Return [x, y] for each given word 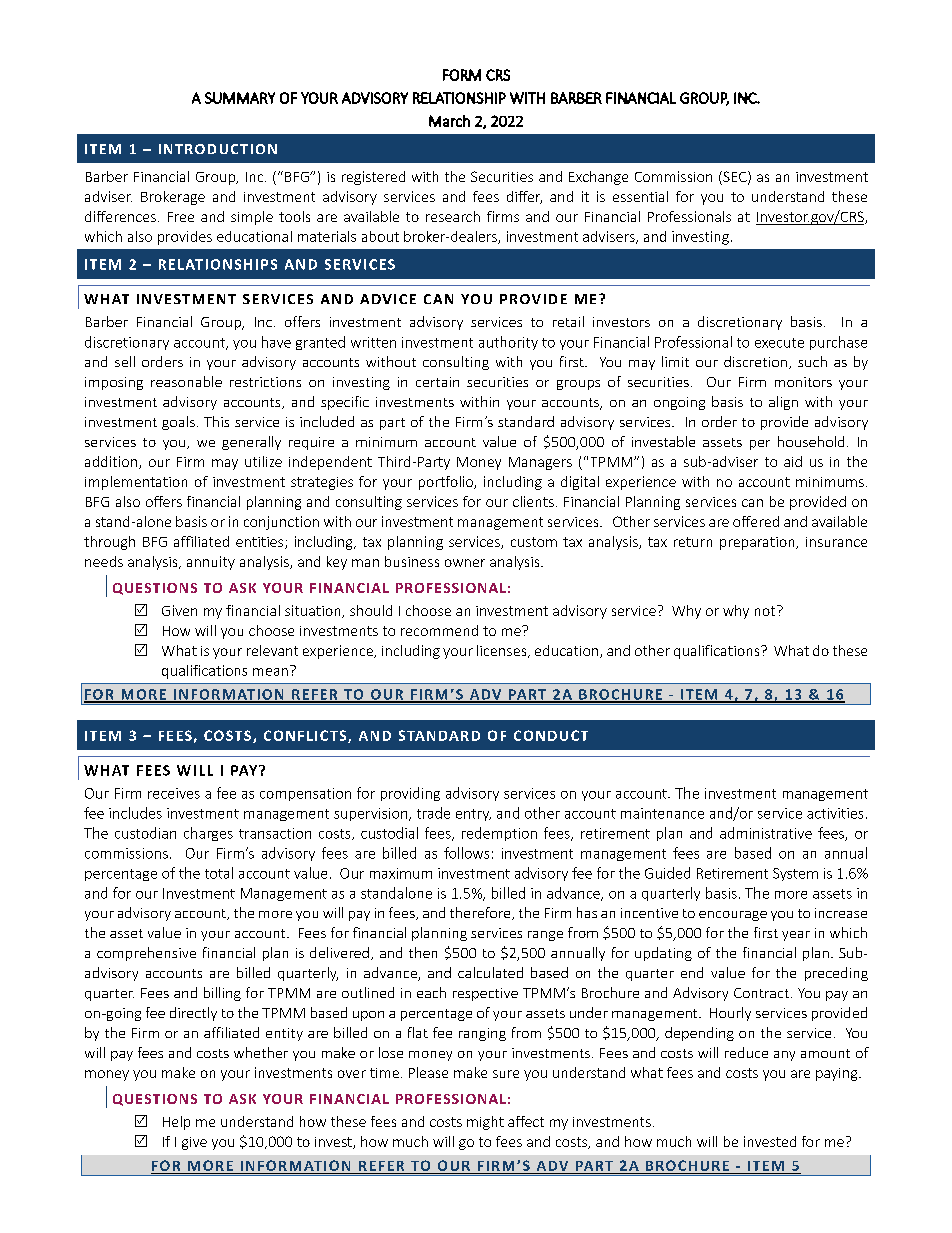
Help [176, 1123]
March [449, 121]
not [766, 610]
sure [506, 1074]
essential [640, 196]
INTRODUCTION [218, 149]
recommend [439, 630]
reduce [746, 1052]
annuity [211, 563]
